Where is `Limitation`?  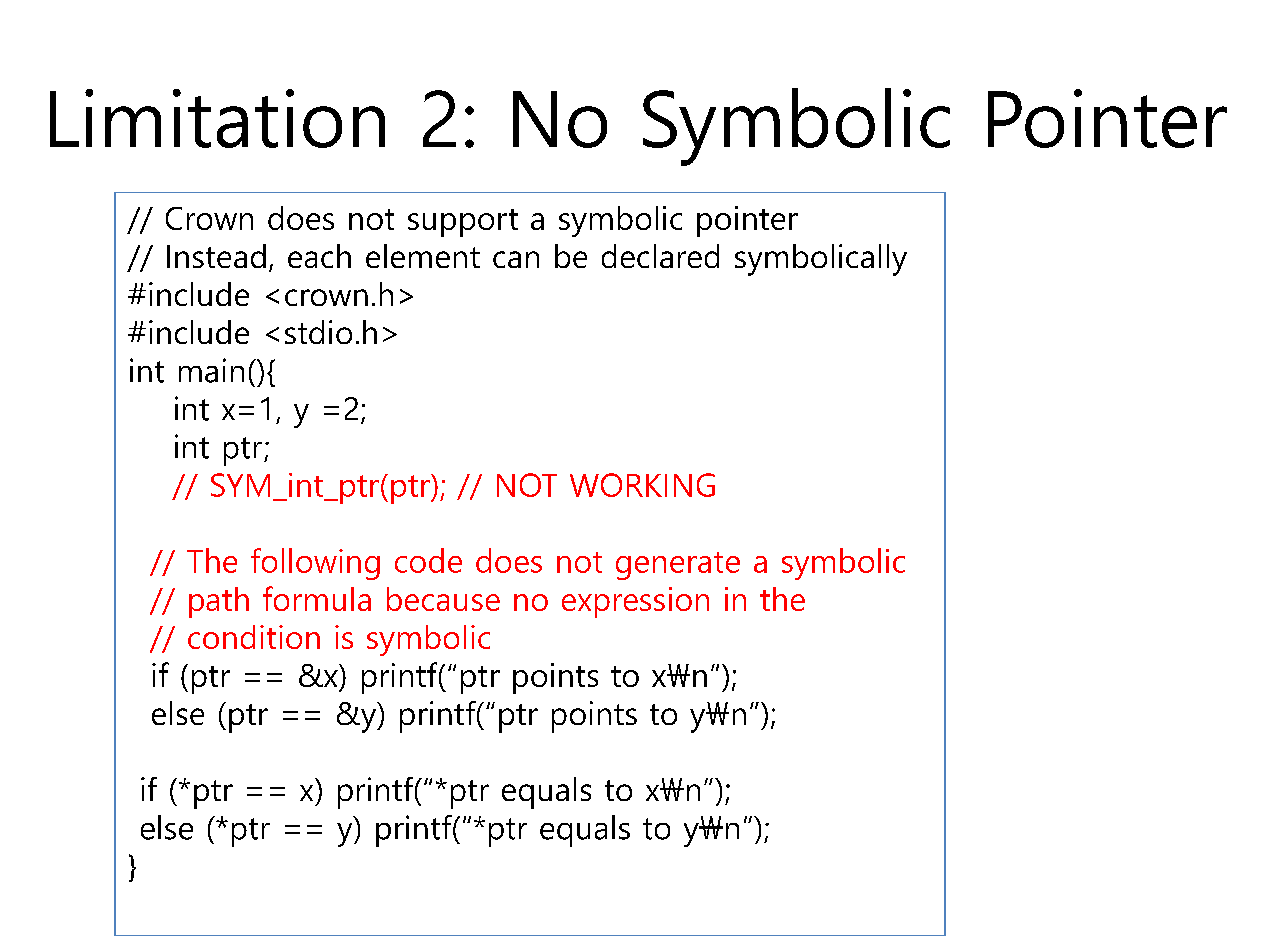
Limitation is located at coordinates (217, 118).
